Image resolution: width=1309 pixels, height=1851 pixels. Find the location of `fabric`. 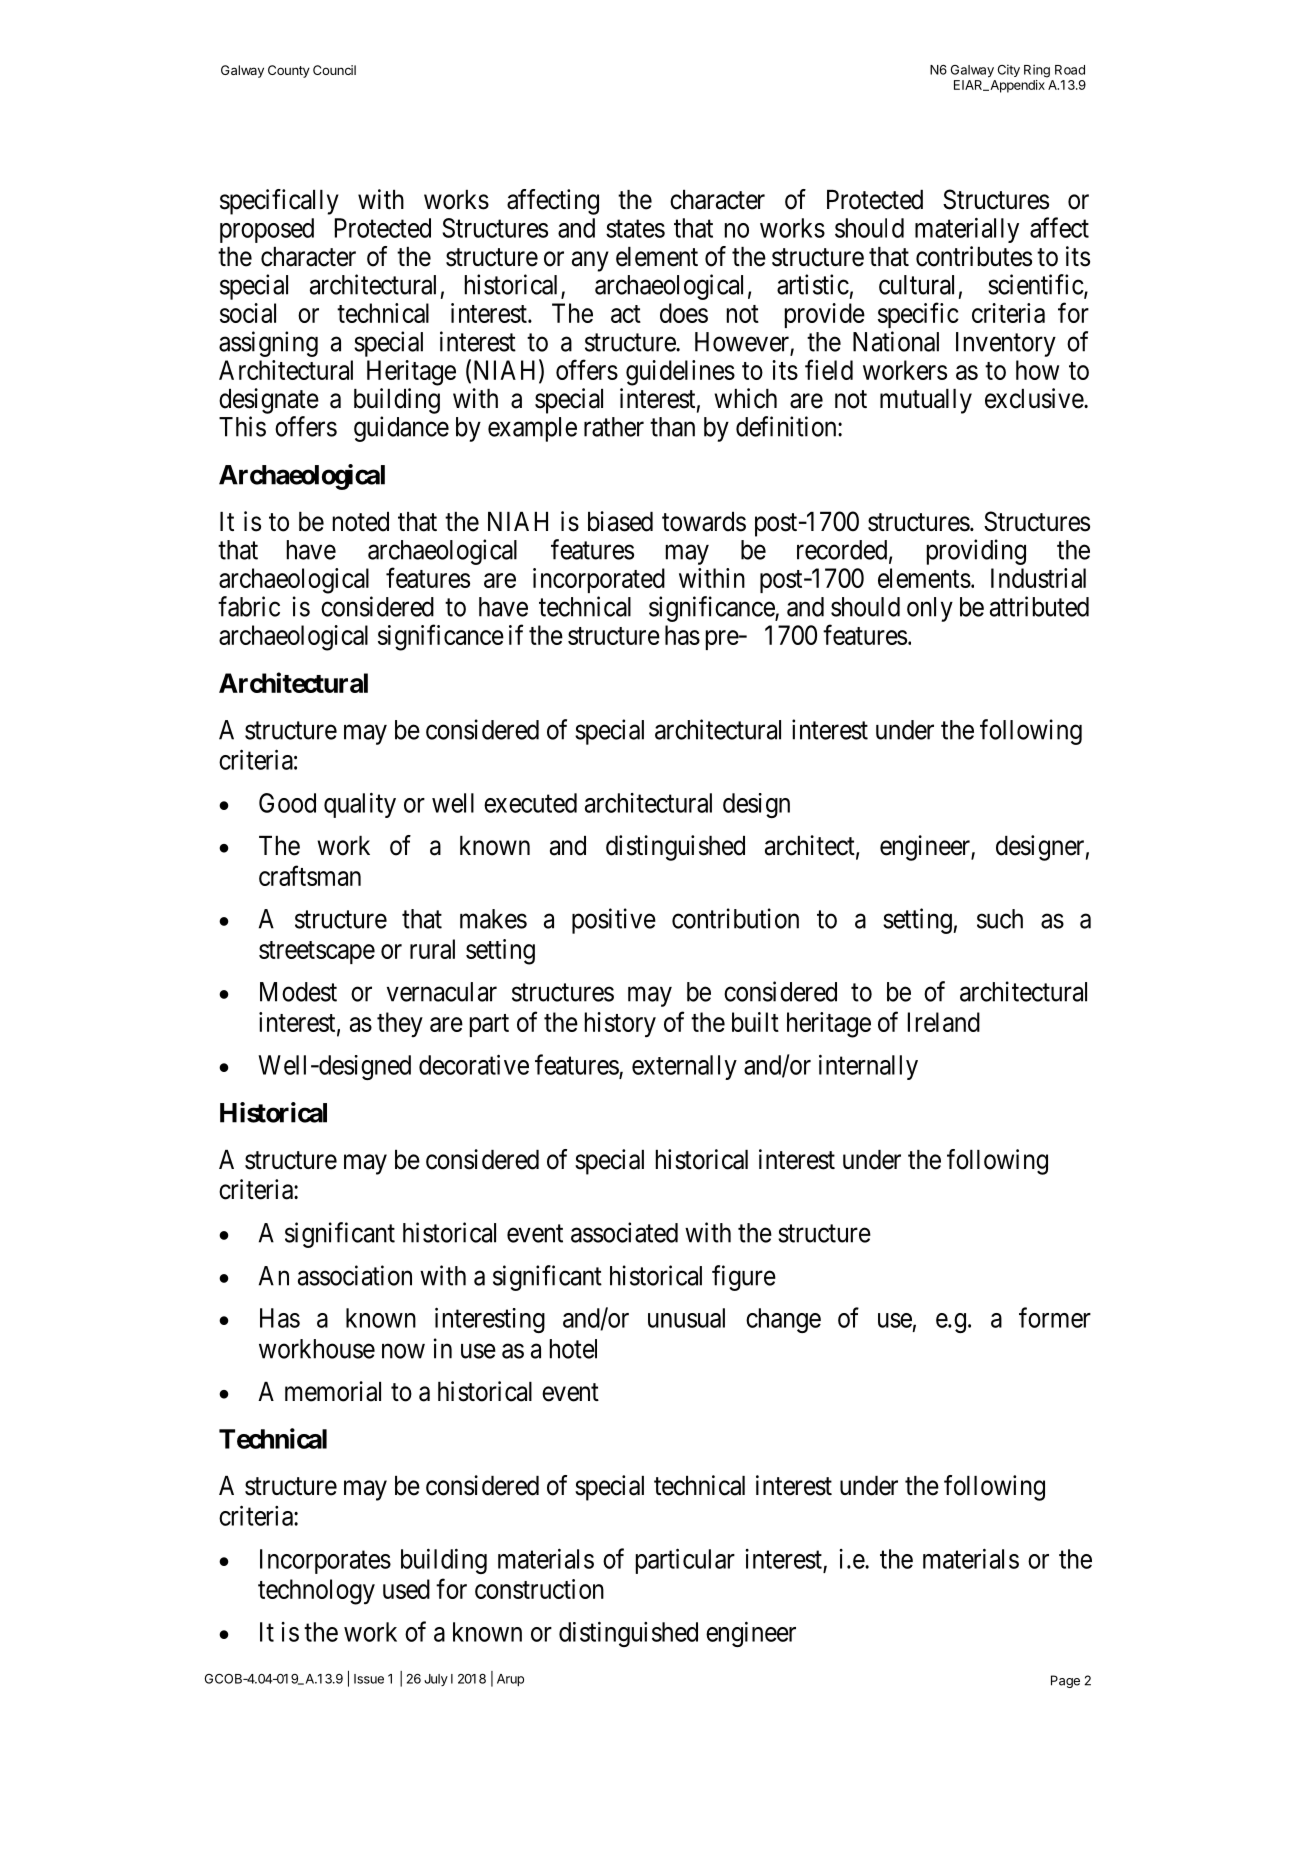

fabric is located at coordinates (249, 606).
